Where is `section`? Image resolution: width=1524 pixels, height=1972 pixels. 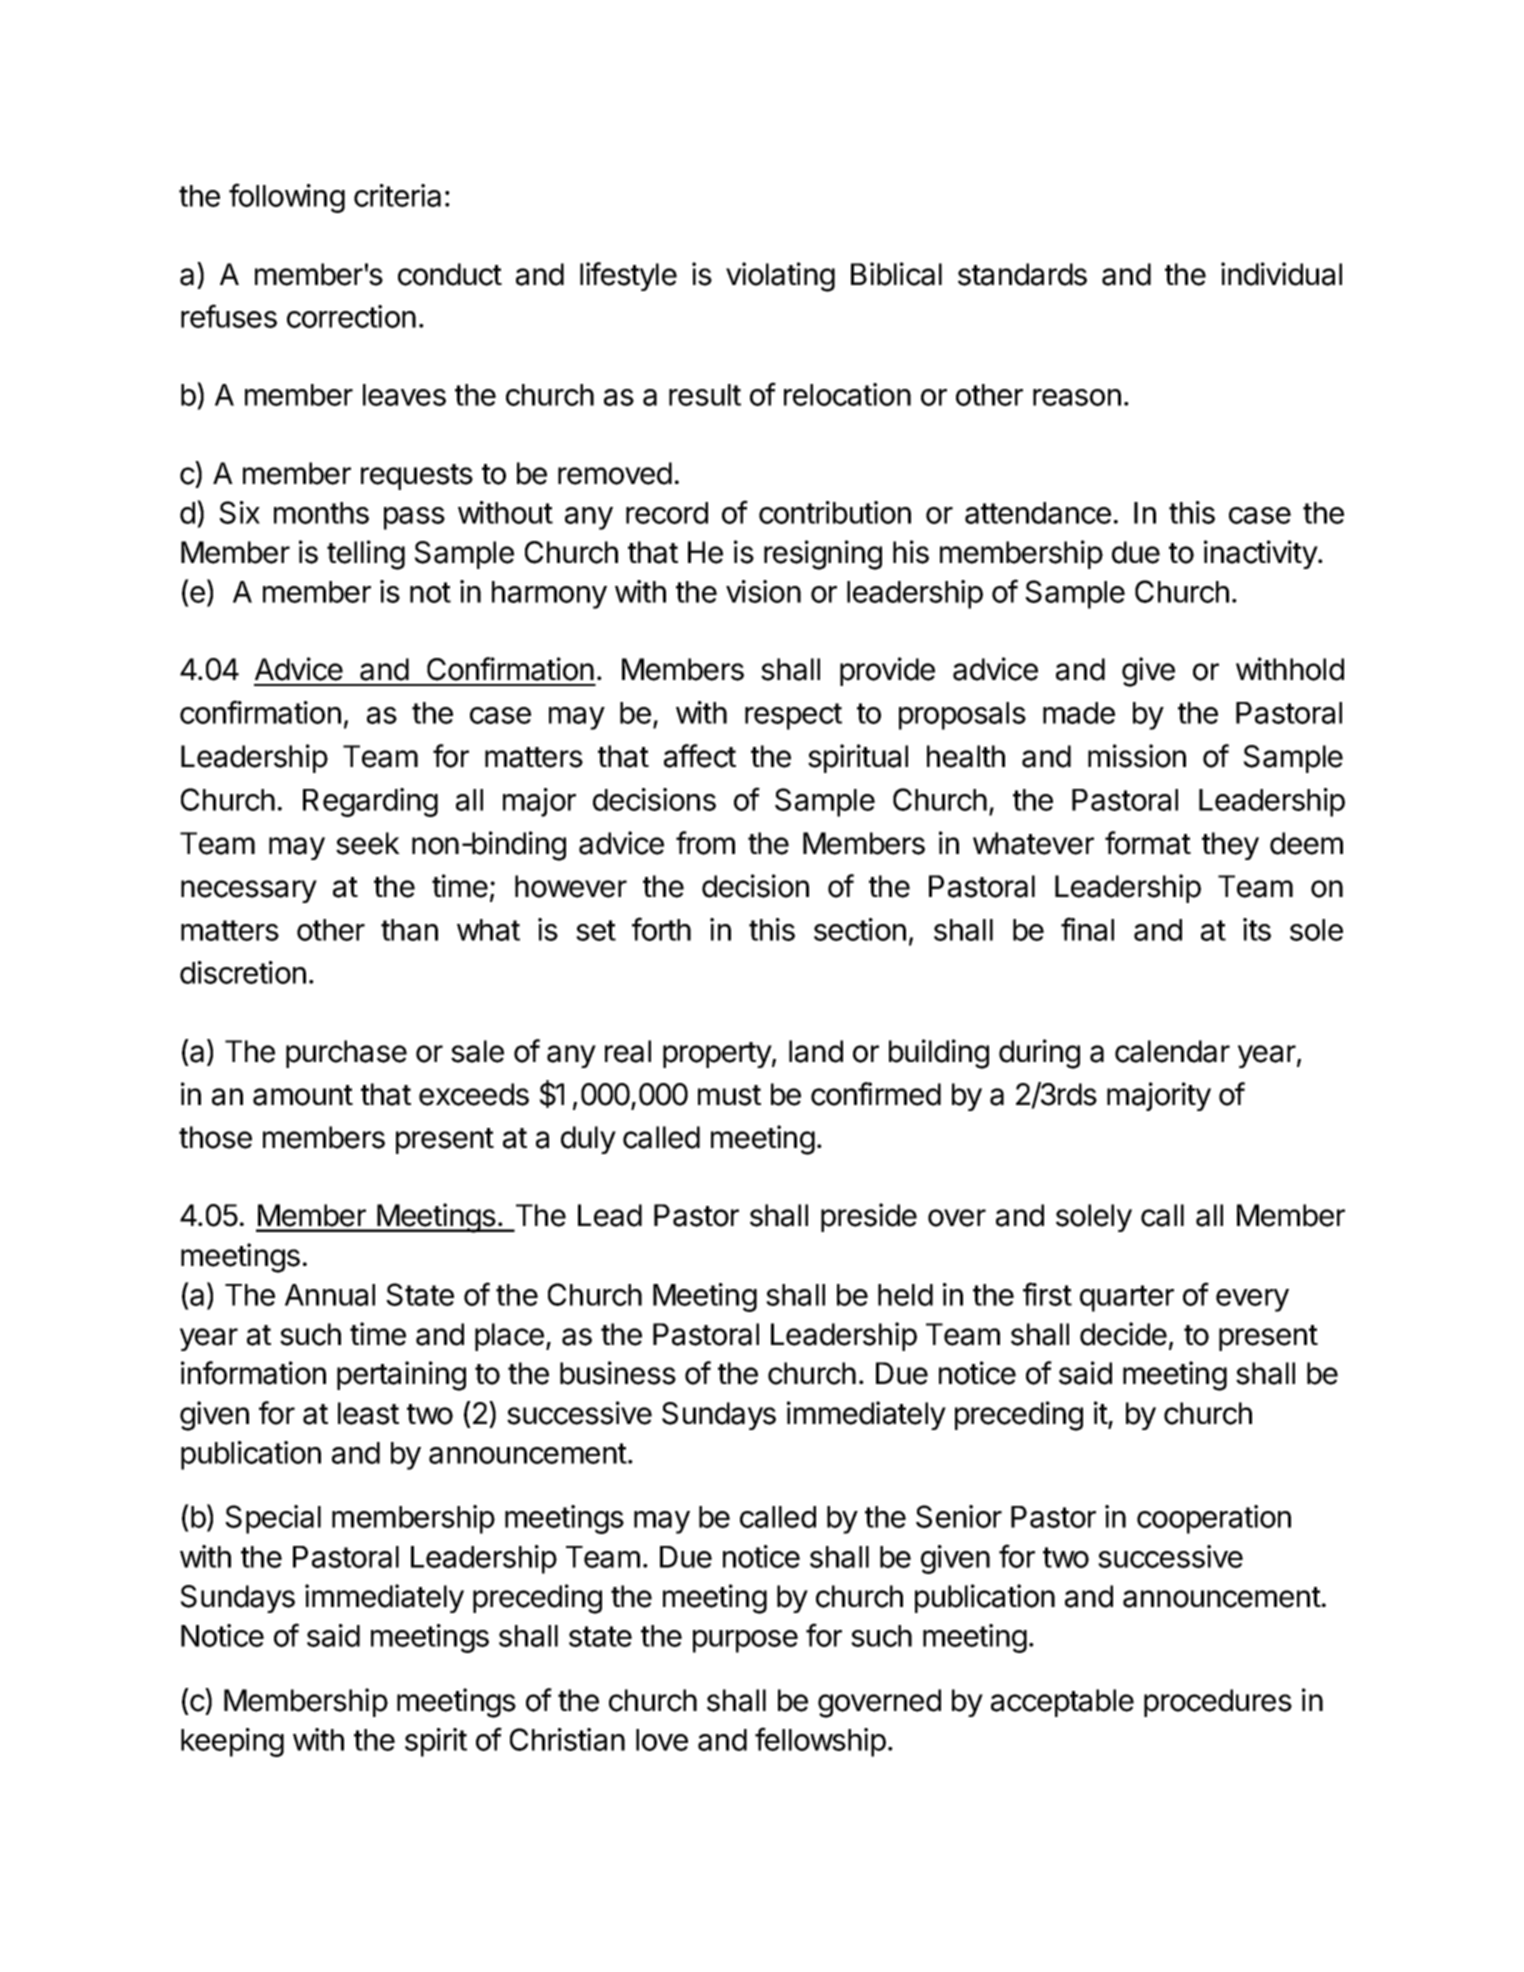 section is located at coordinates (860, 929).
